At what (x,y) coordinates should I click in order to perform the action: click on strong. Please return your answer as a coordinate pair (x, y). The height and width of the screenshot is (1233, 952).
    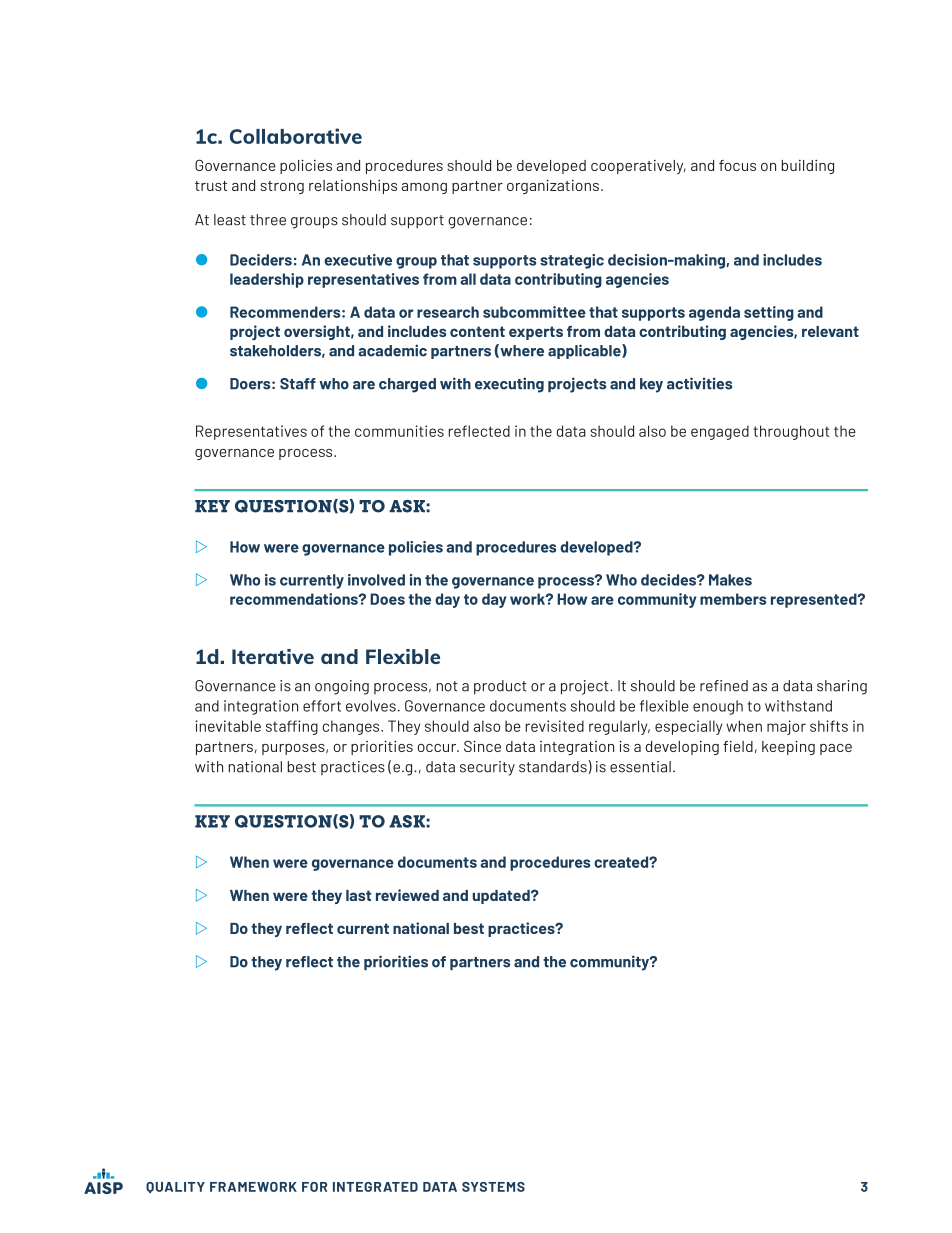
    Looking at the image, I should click on (282, 187).
